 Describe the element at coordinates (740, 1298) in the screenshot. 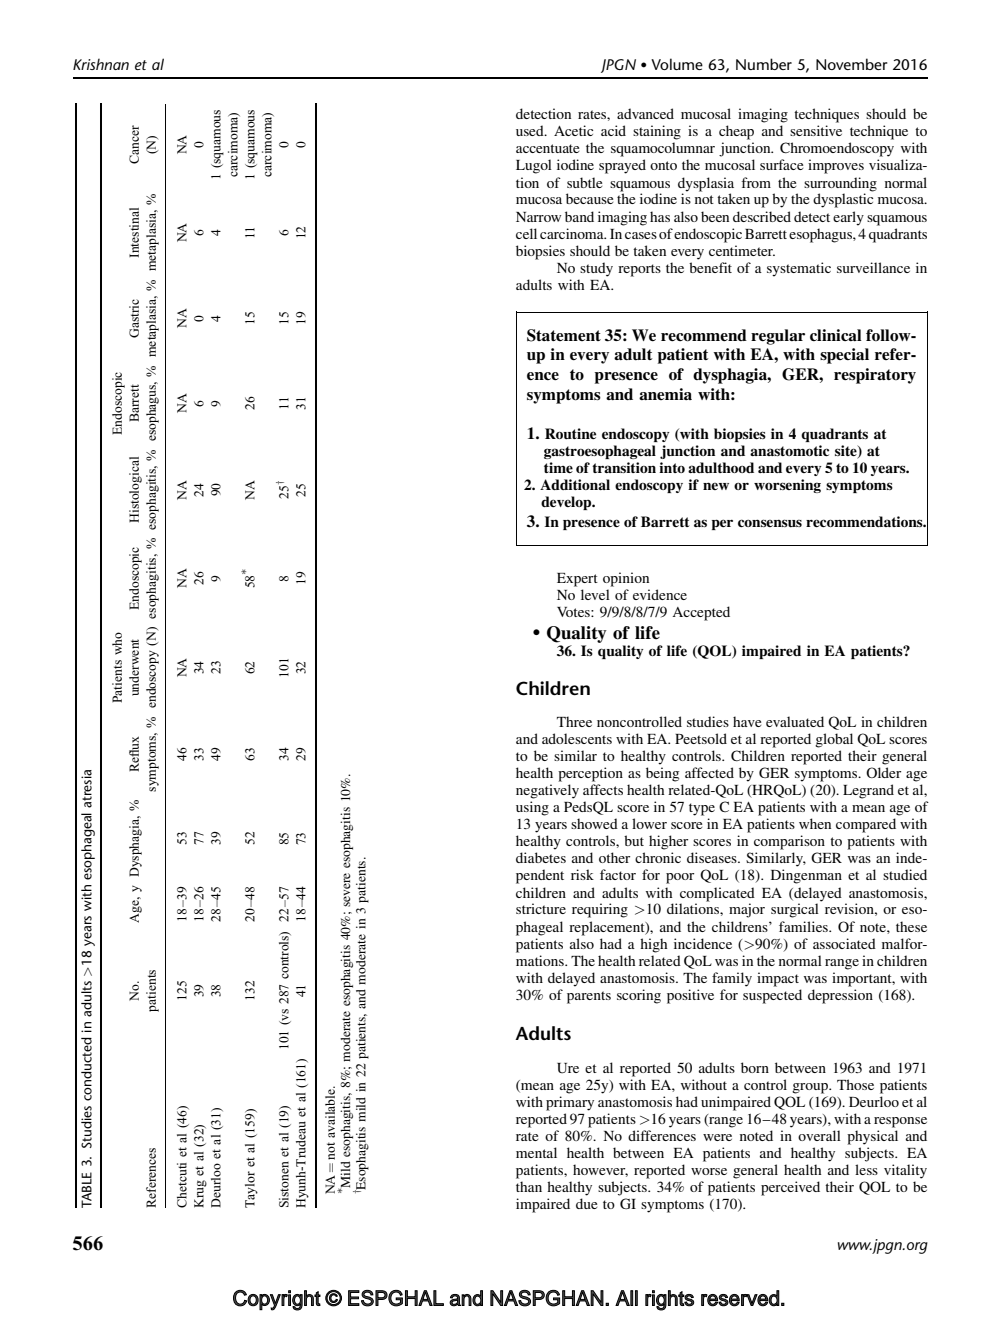

I see `reserved` at that location.
